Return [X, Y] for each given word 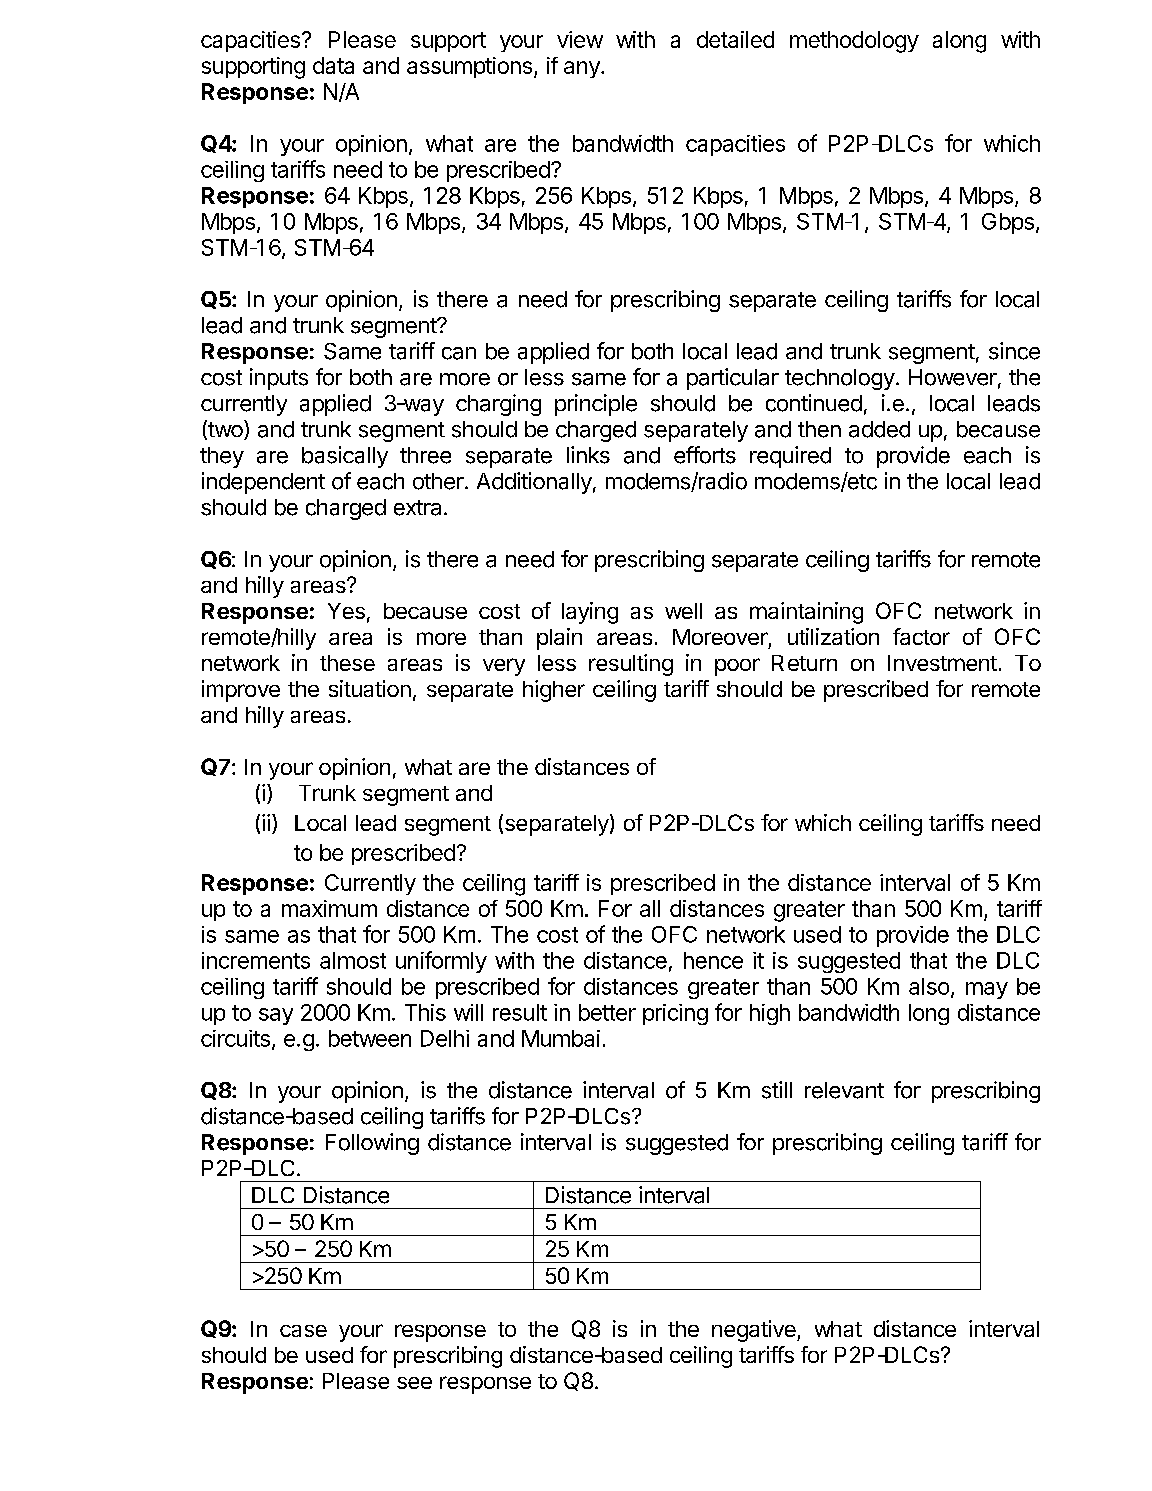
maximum [329, 908]
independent [263, 483]
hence [713, 960]
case [303, 1331]
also [929, 986]
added [879, 429]
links [588, 455]
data [333, 65]
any [583, 69]
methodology [854, 42]
